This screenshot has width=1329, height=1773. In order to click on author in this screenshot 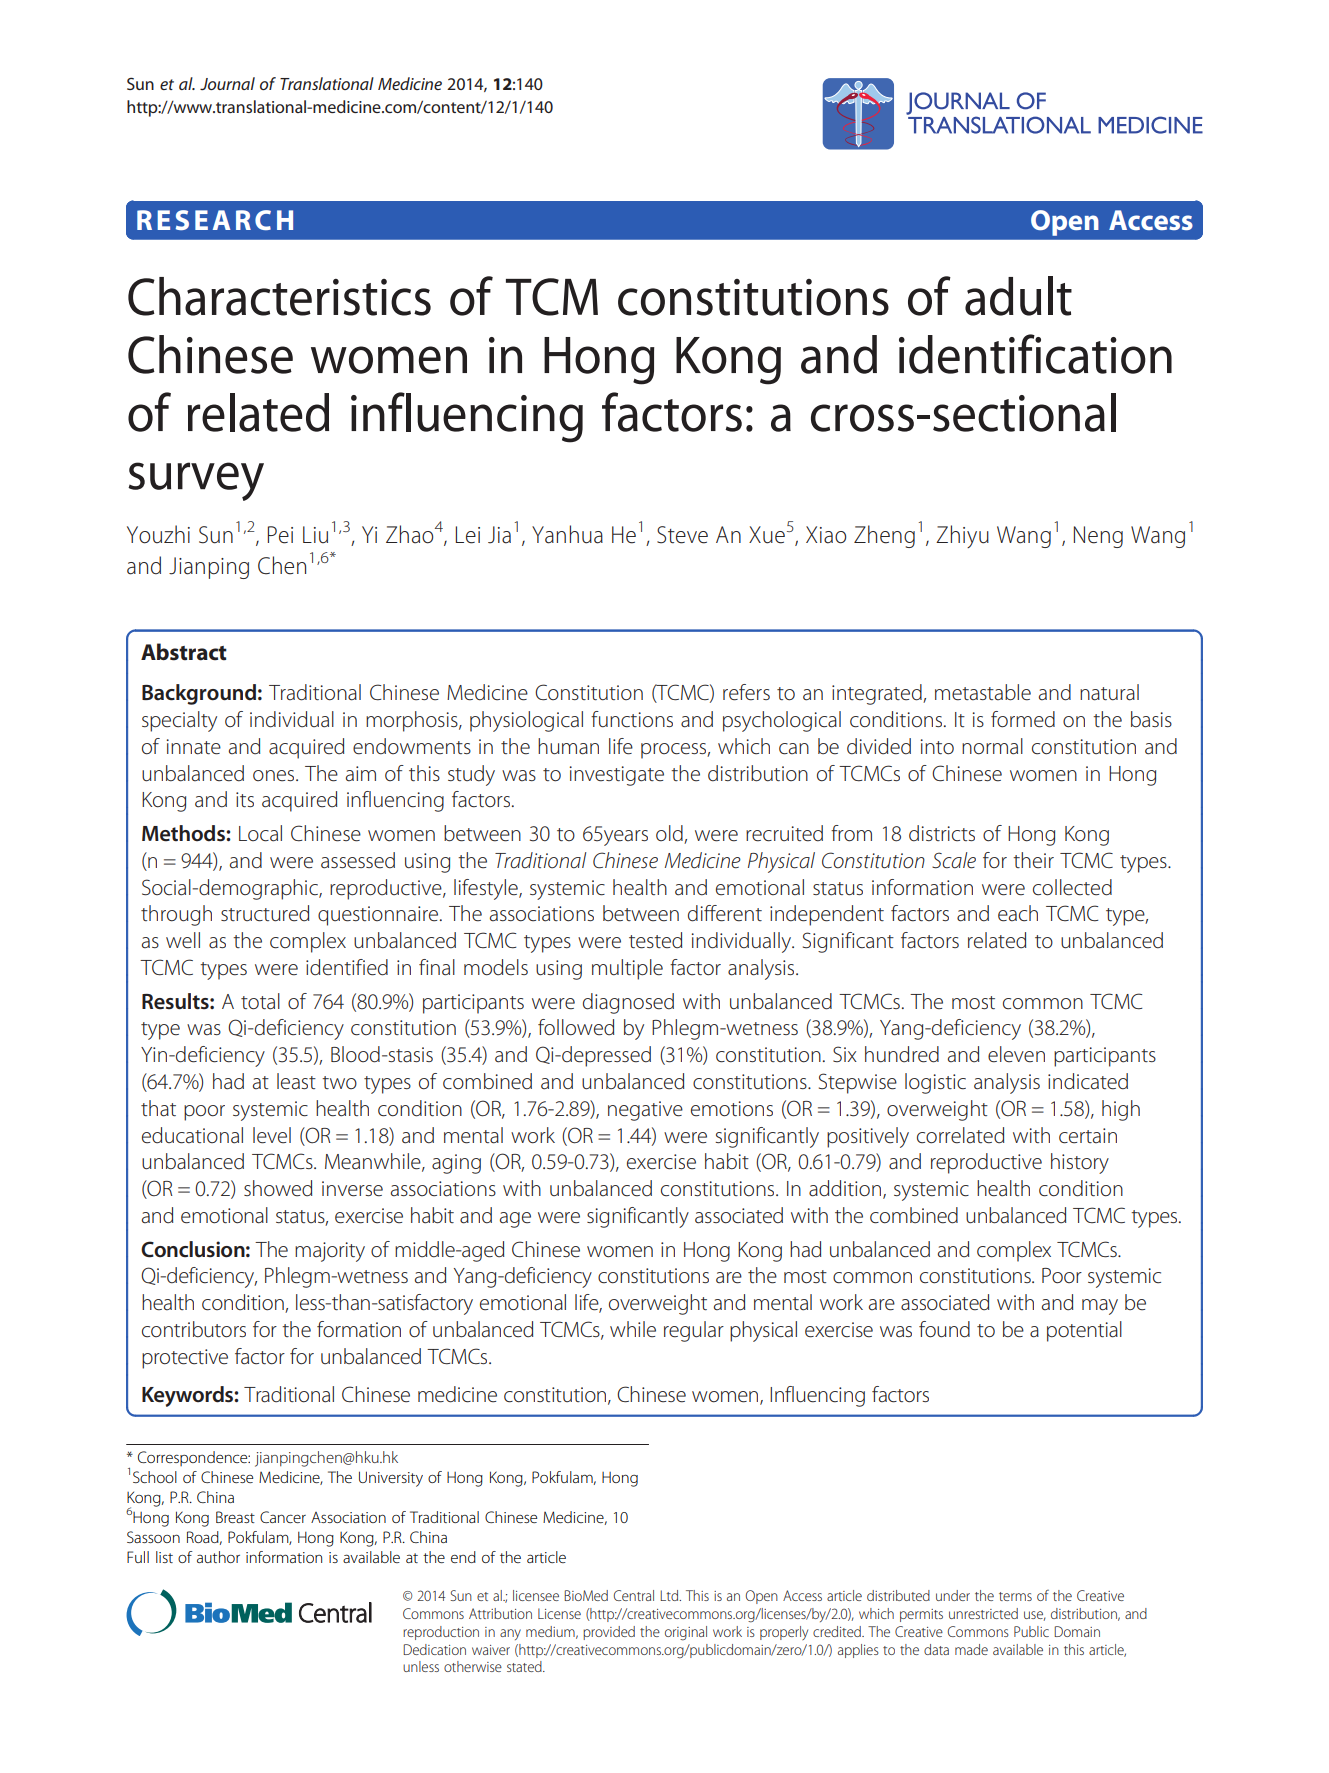, I will do `click(218, 1557)`.
